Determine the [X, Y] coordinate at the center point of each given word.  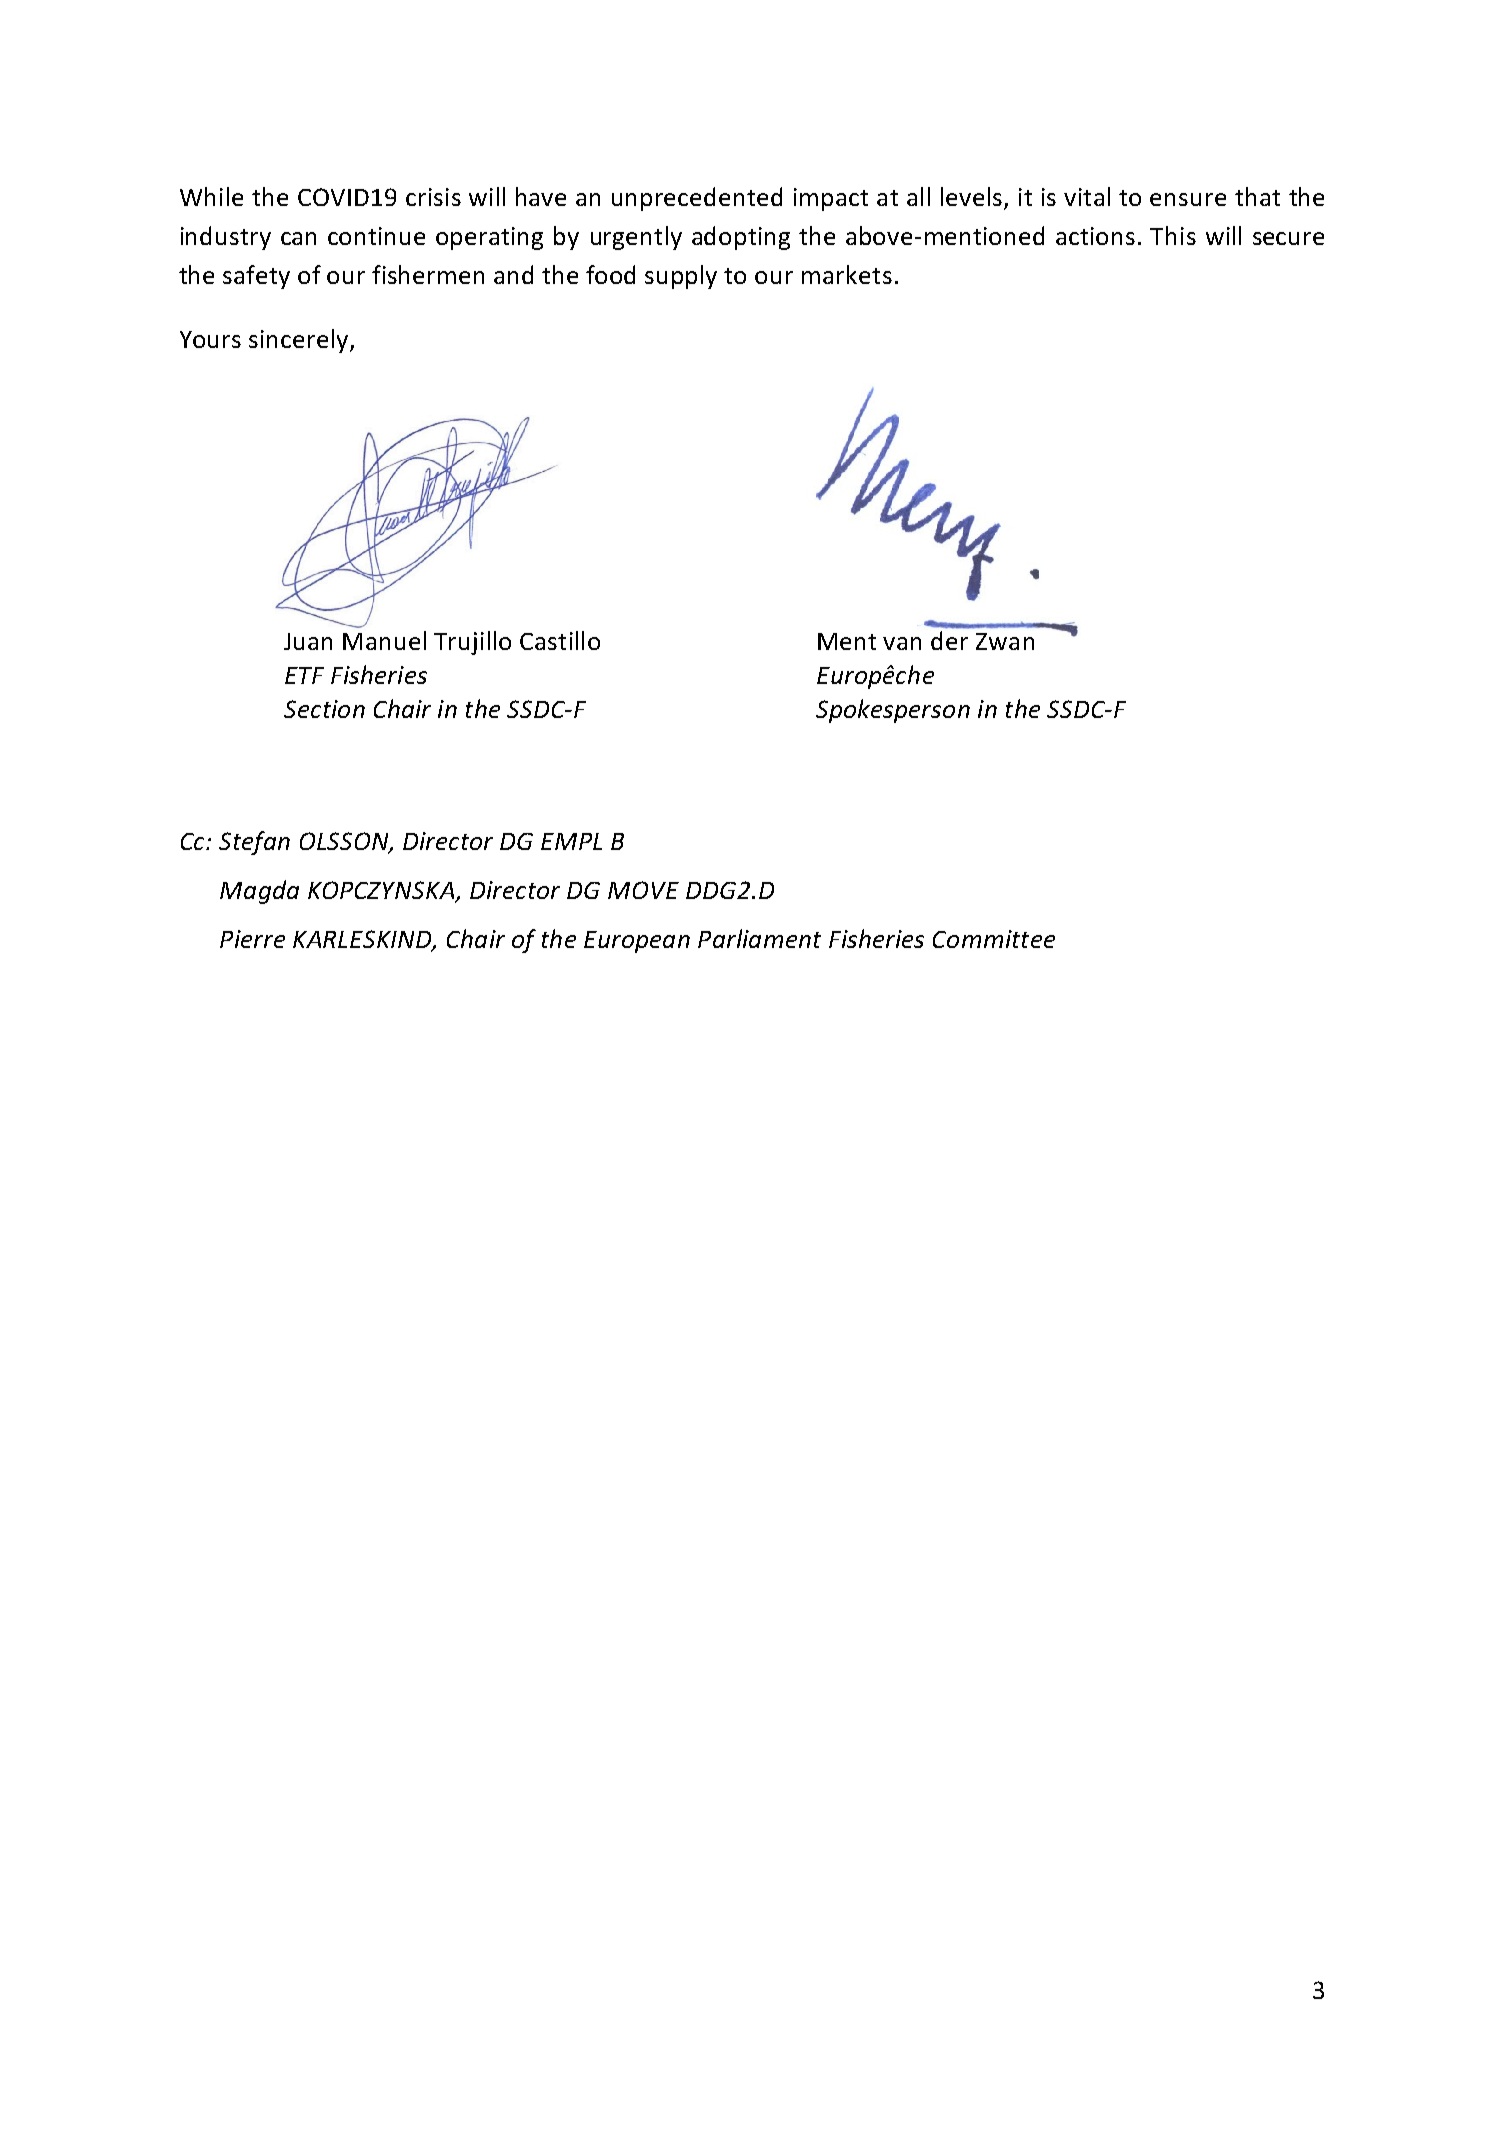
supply [681, 277]
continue [376, 236]
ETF [304, 675]
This [1173, 235]
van [902, 643]
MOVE [643, 890]
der [949, 640]
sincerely [300, 341]
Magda [259, 892]
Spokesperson [893, 711]
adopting [741, 238]
